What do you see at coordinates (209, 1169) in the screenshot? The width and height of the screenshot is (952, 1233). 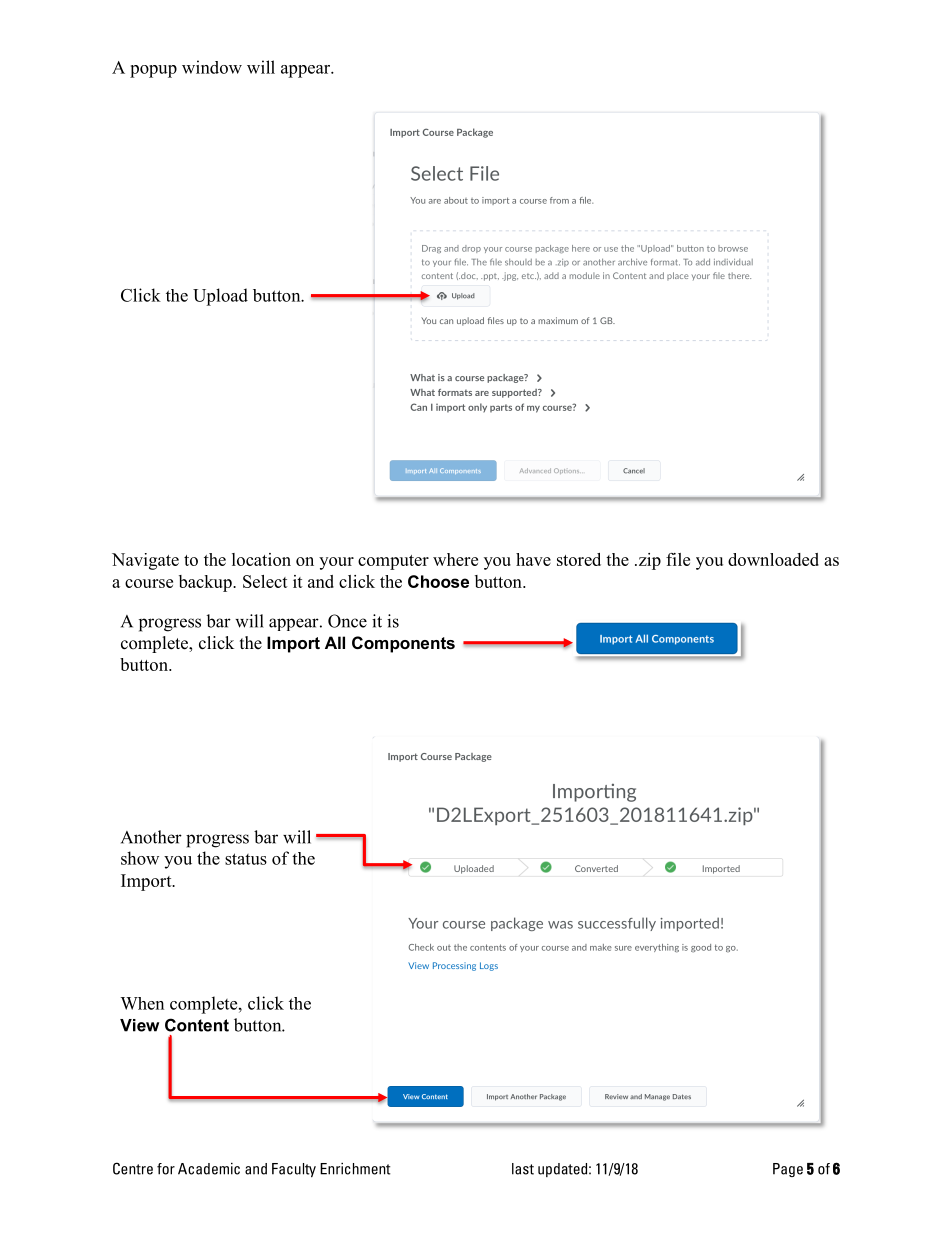 I see `Academic` at bounding box center [209, 1169].
